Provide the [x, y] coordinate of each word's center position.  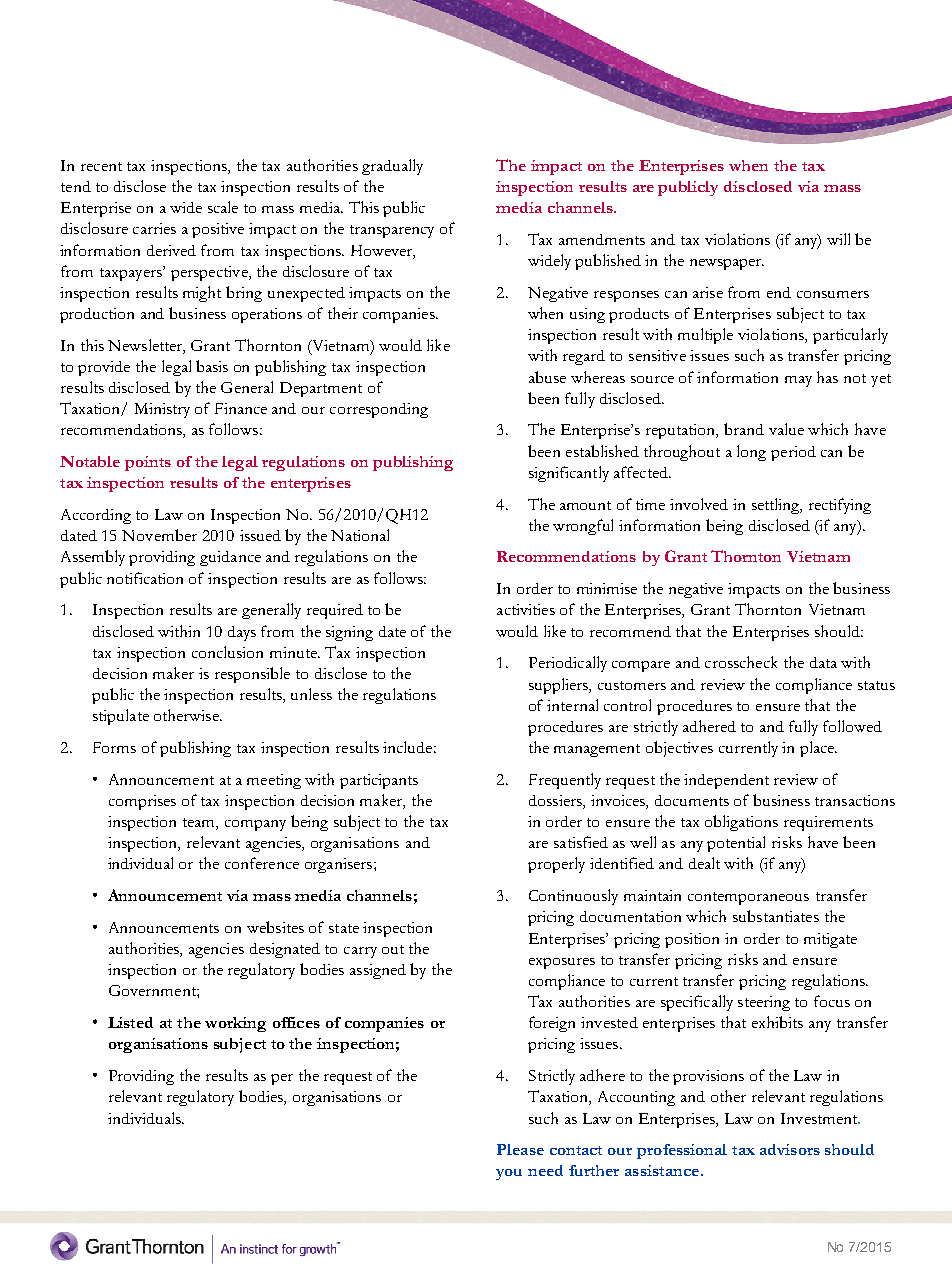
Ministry [162, 410]
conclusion [227, 652]
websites [275, 927]
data [823, 662]
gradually [392, 167]
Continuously [573, 897]
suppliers [559, 686]
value [786, 429]
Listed [130, 1022]
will [838, 239]
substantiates [776, 916]
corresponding [379, 410]
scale [223, 207]
